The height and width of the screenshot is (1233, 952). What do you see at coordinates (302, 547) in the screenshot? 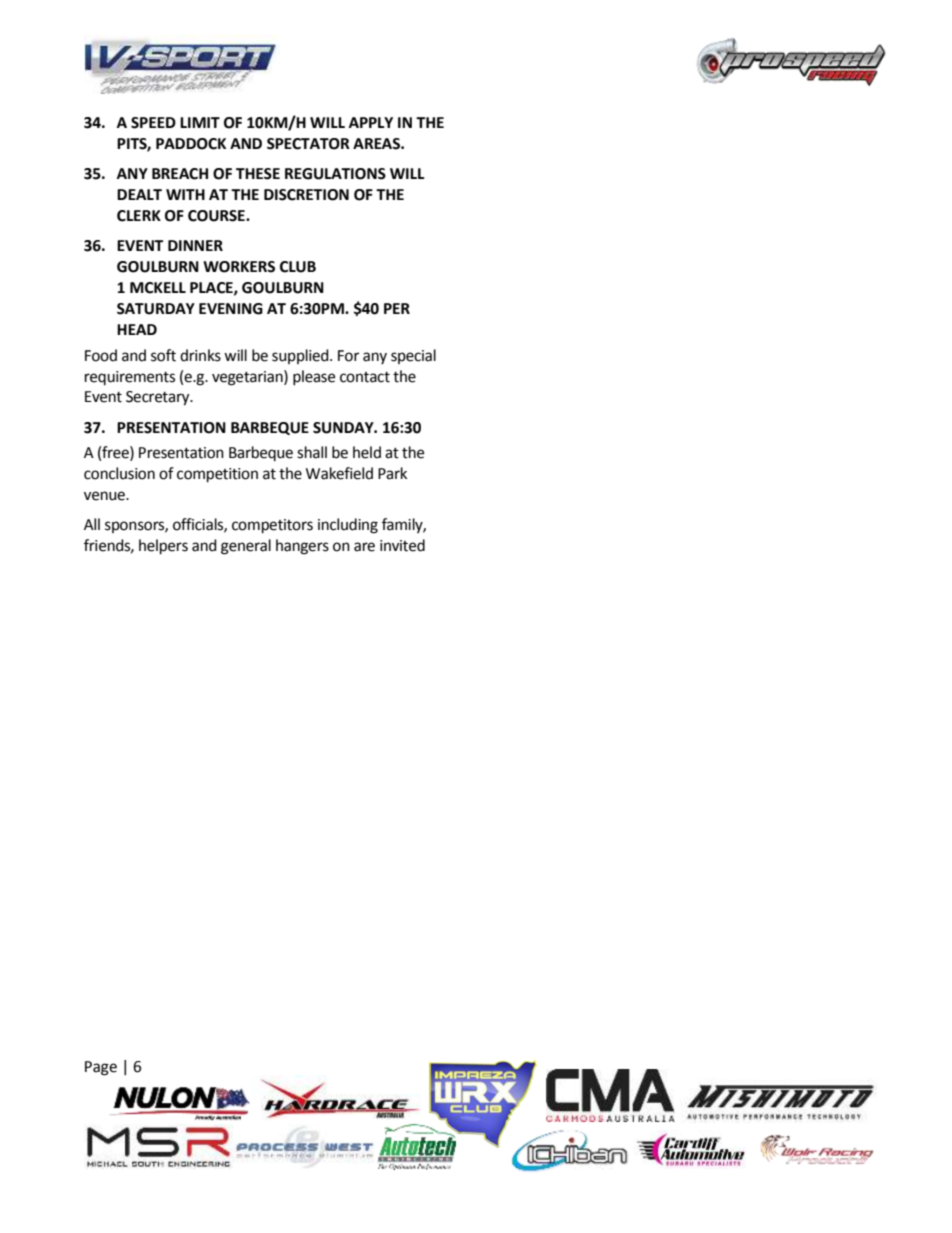
I see `hangers` at bounding box center [302, 547].
